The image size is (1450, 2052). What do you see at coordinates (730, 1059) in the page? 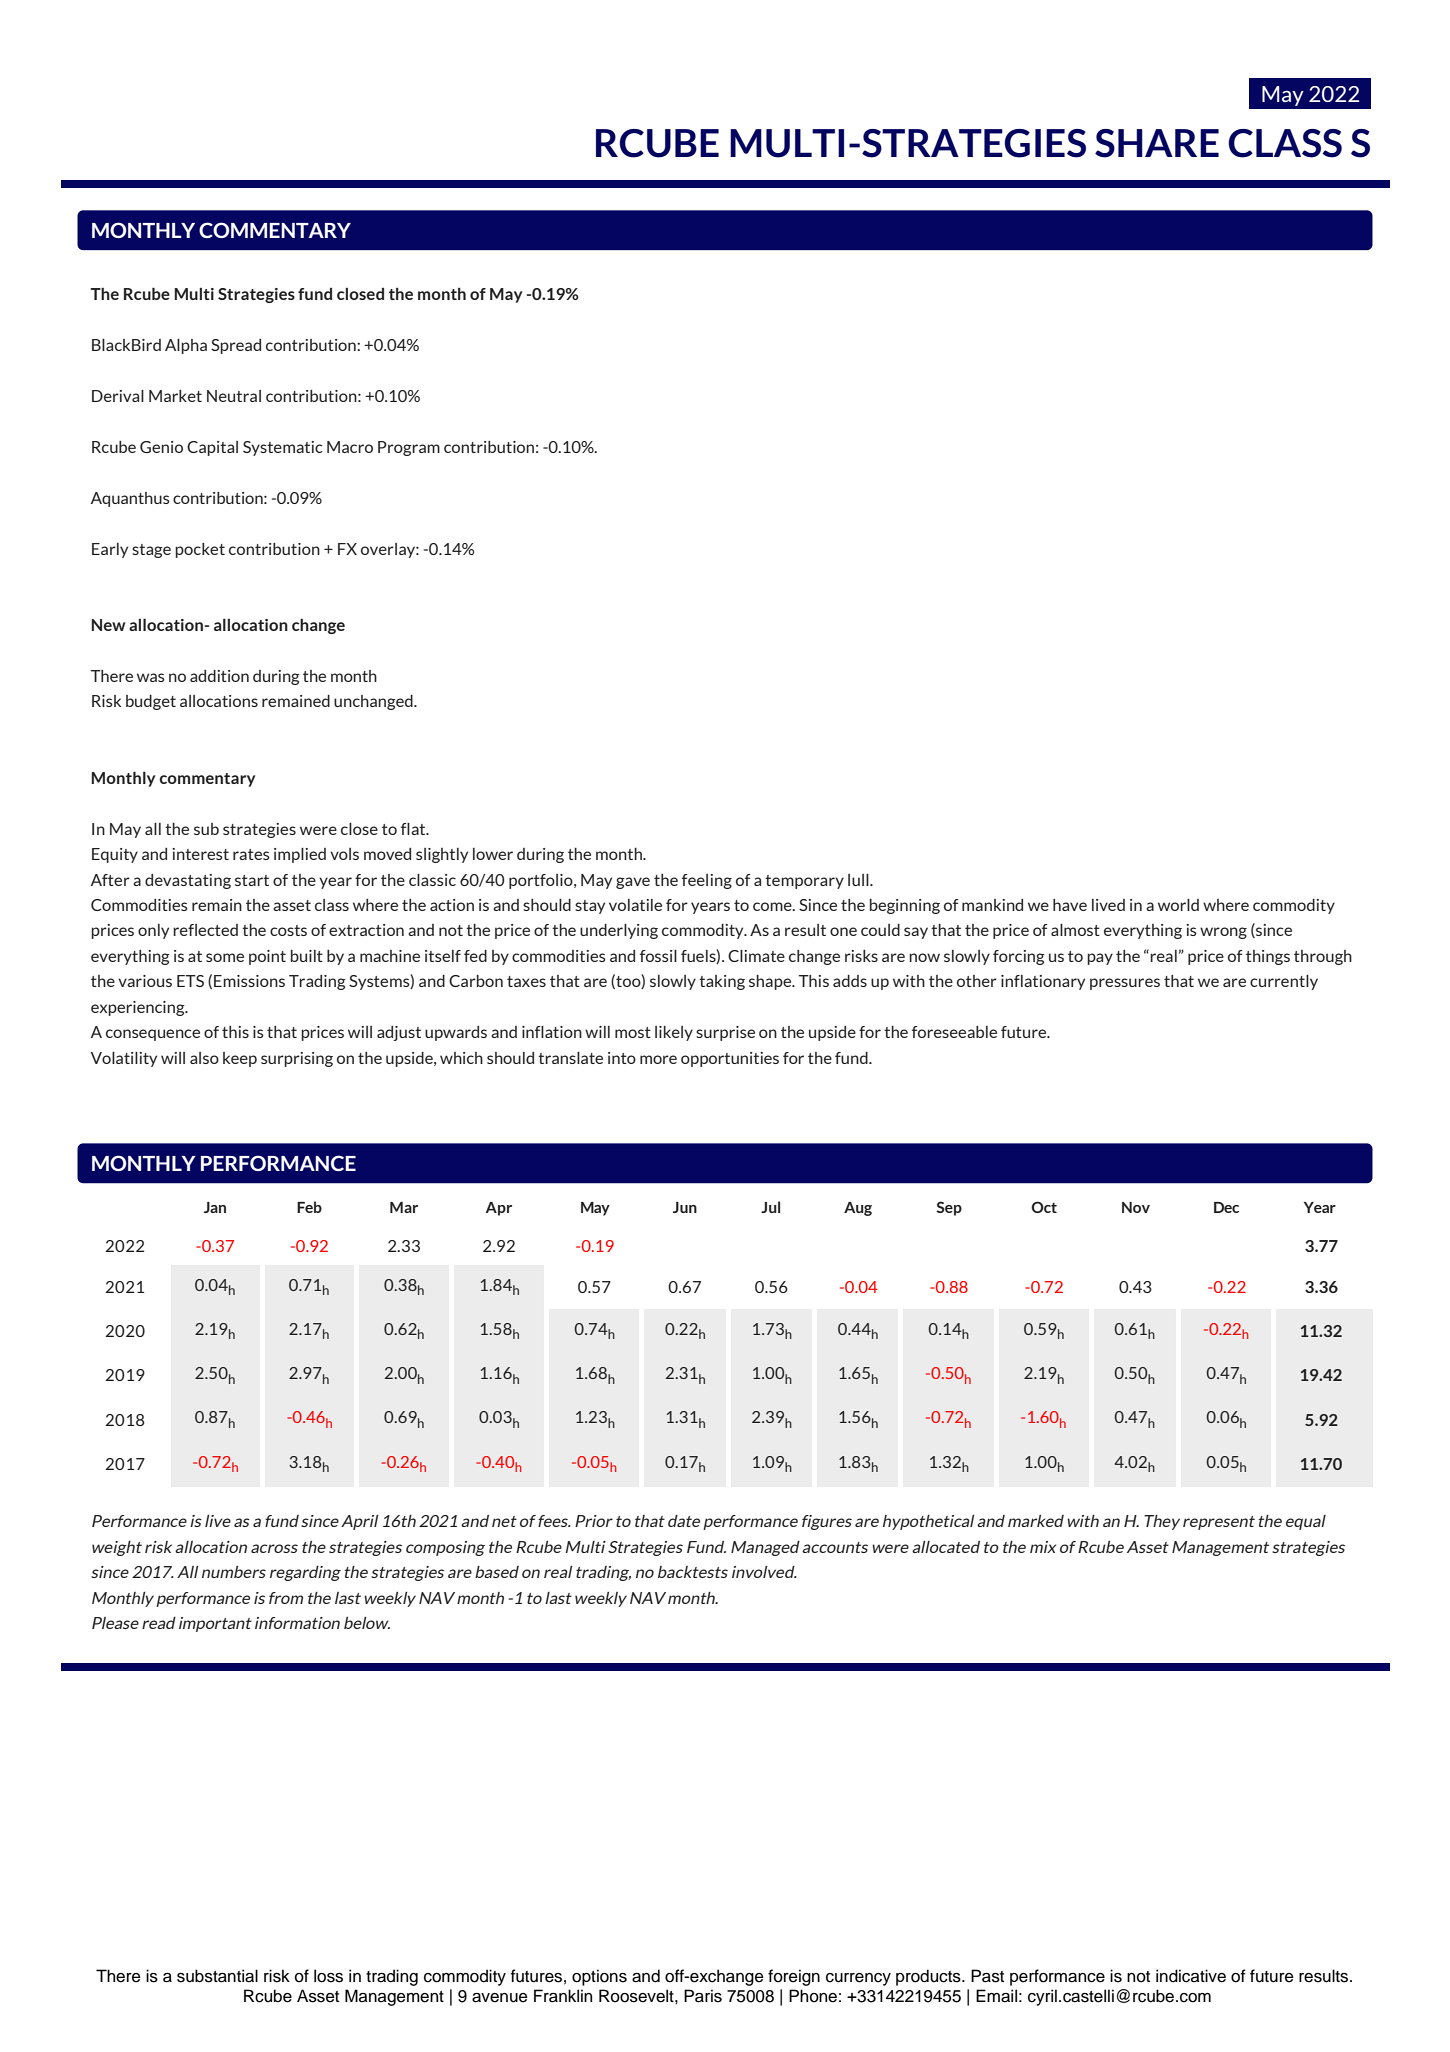
I see `opportunities` at bounding box center [730, 1059].
